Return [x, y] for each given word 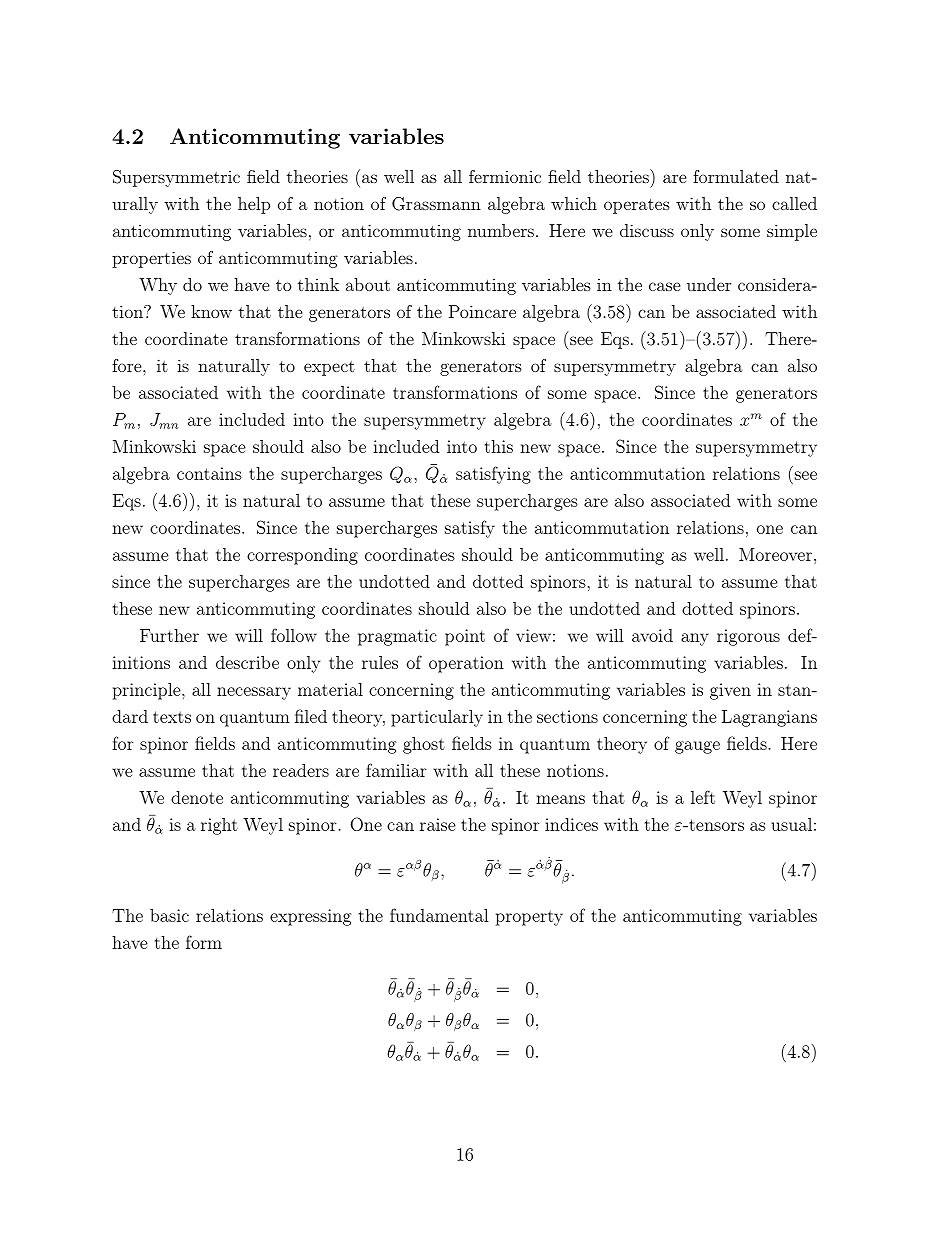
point [465, 637]
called [794, 203]
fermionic [505, 176]
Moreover [775, 554]
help [254, 205]
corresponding [302, 556]
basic [169, 915]
